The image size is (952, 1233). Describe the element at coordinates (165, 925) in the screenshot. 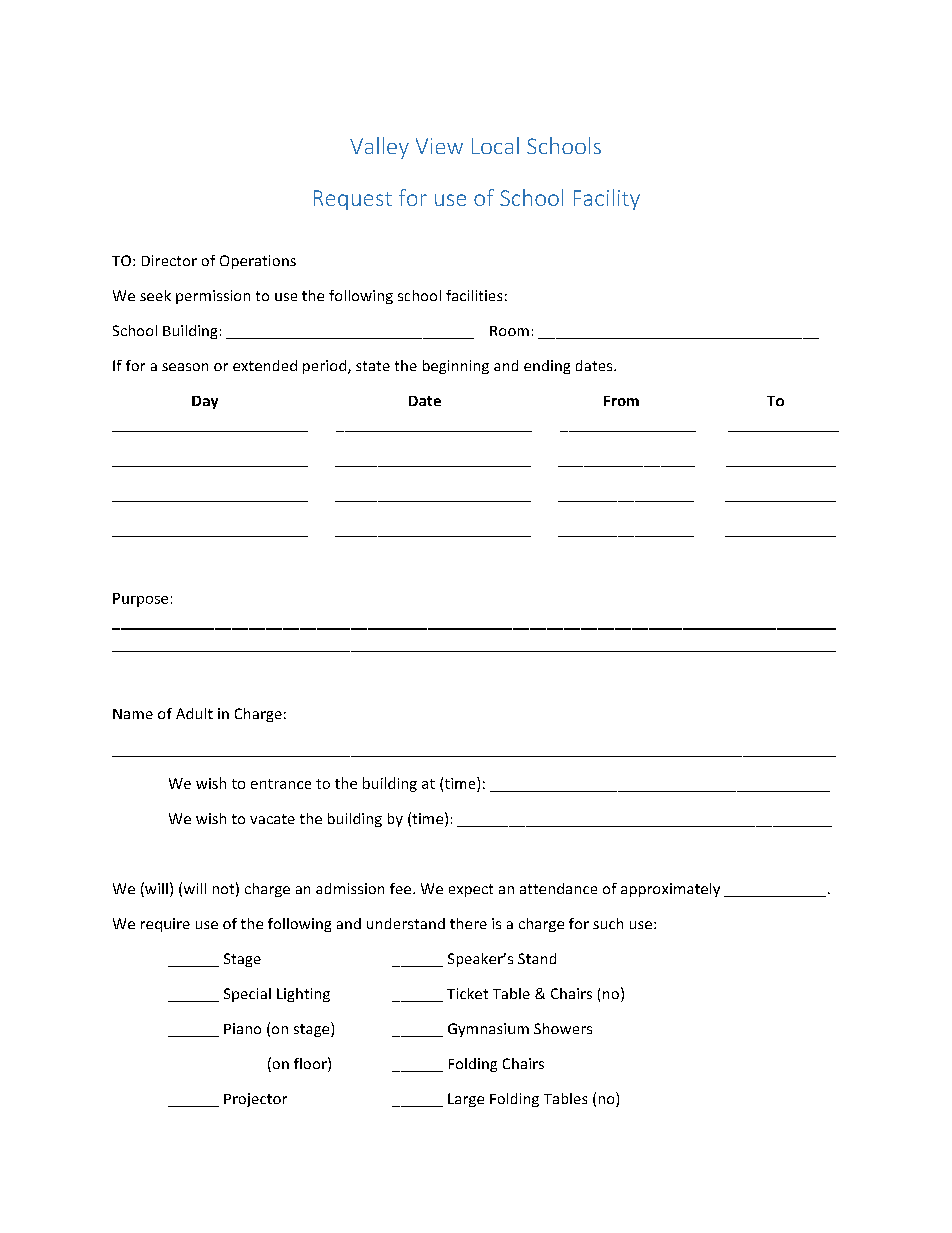

I see `require` at that location.
